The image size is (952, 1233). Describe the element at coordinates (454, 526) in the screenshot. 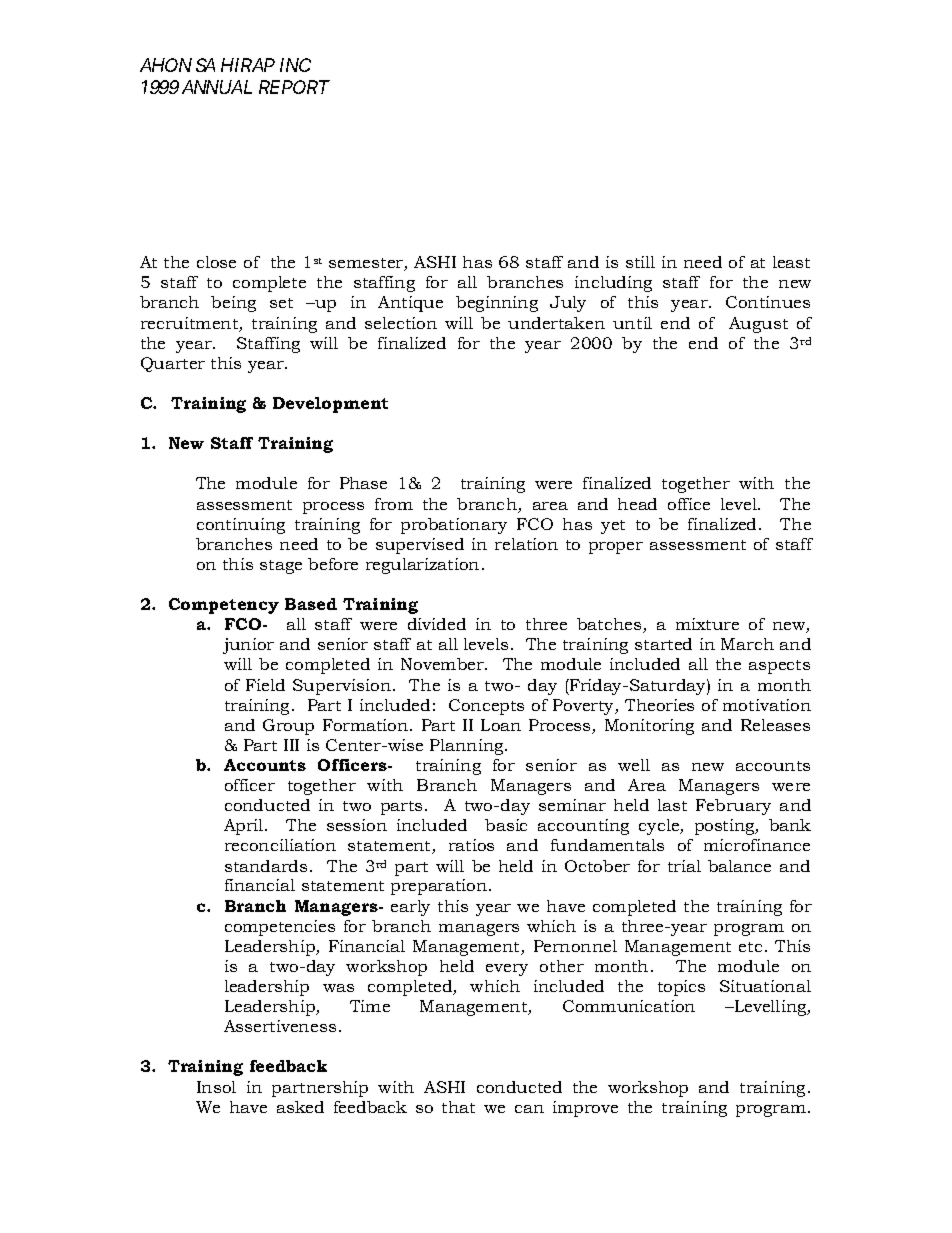

I see `probationary` at that location.
